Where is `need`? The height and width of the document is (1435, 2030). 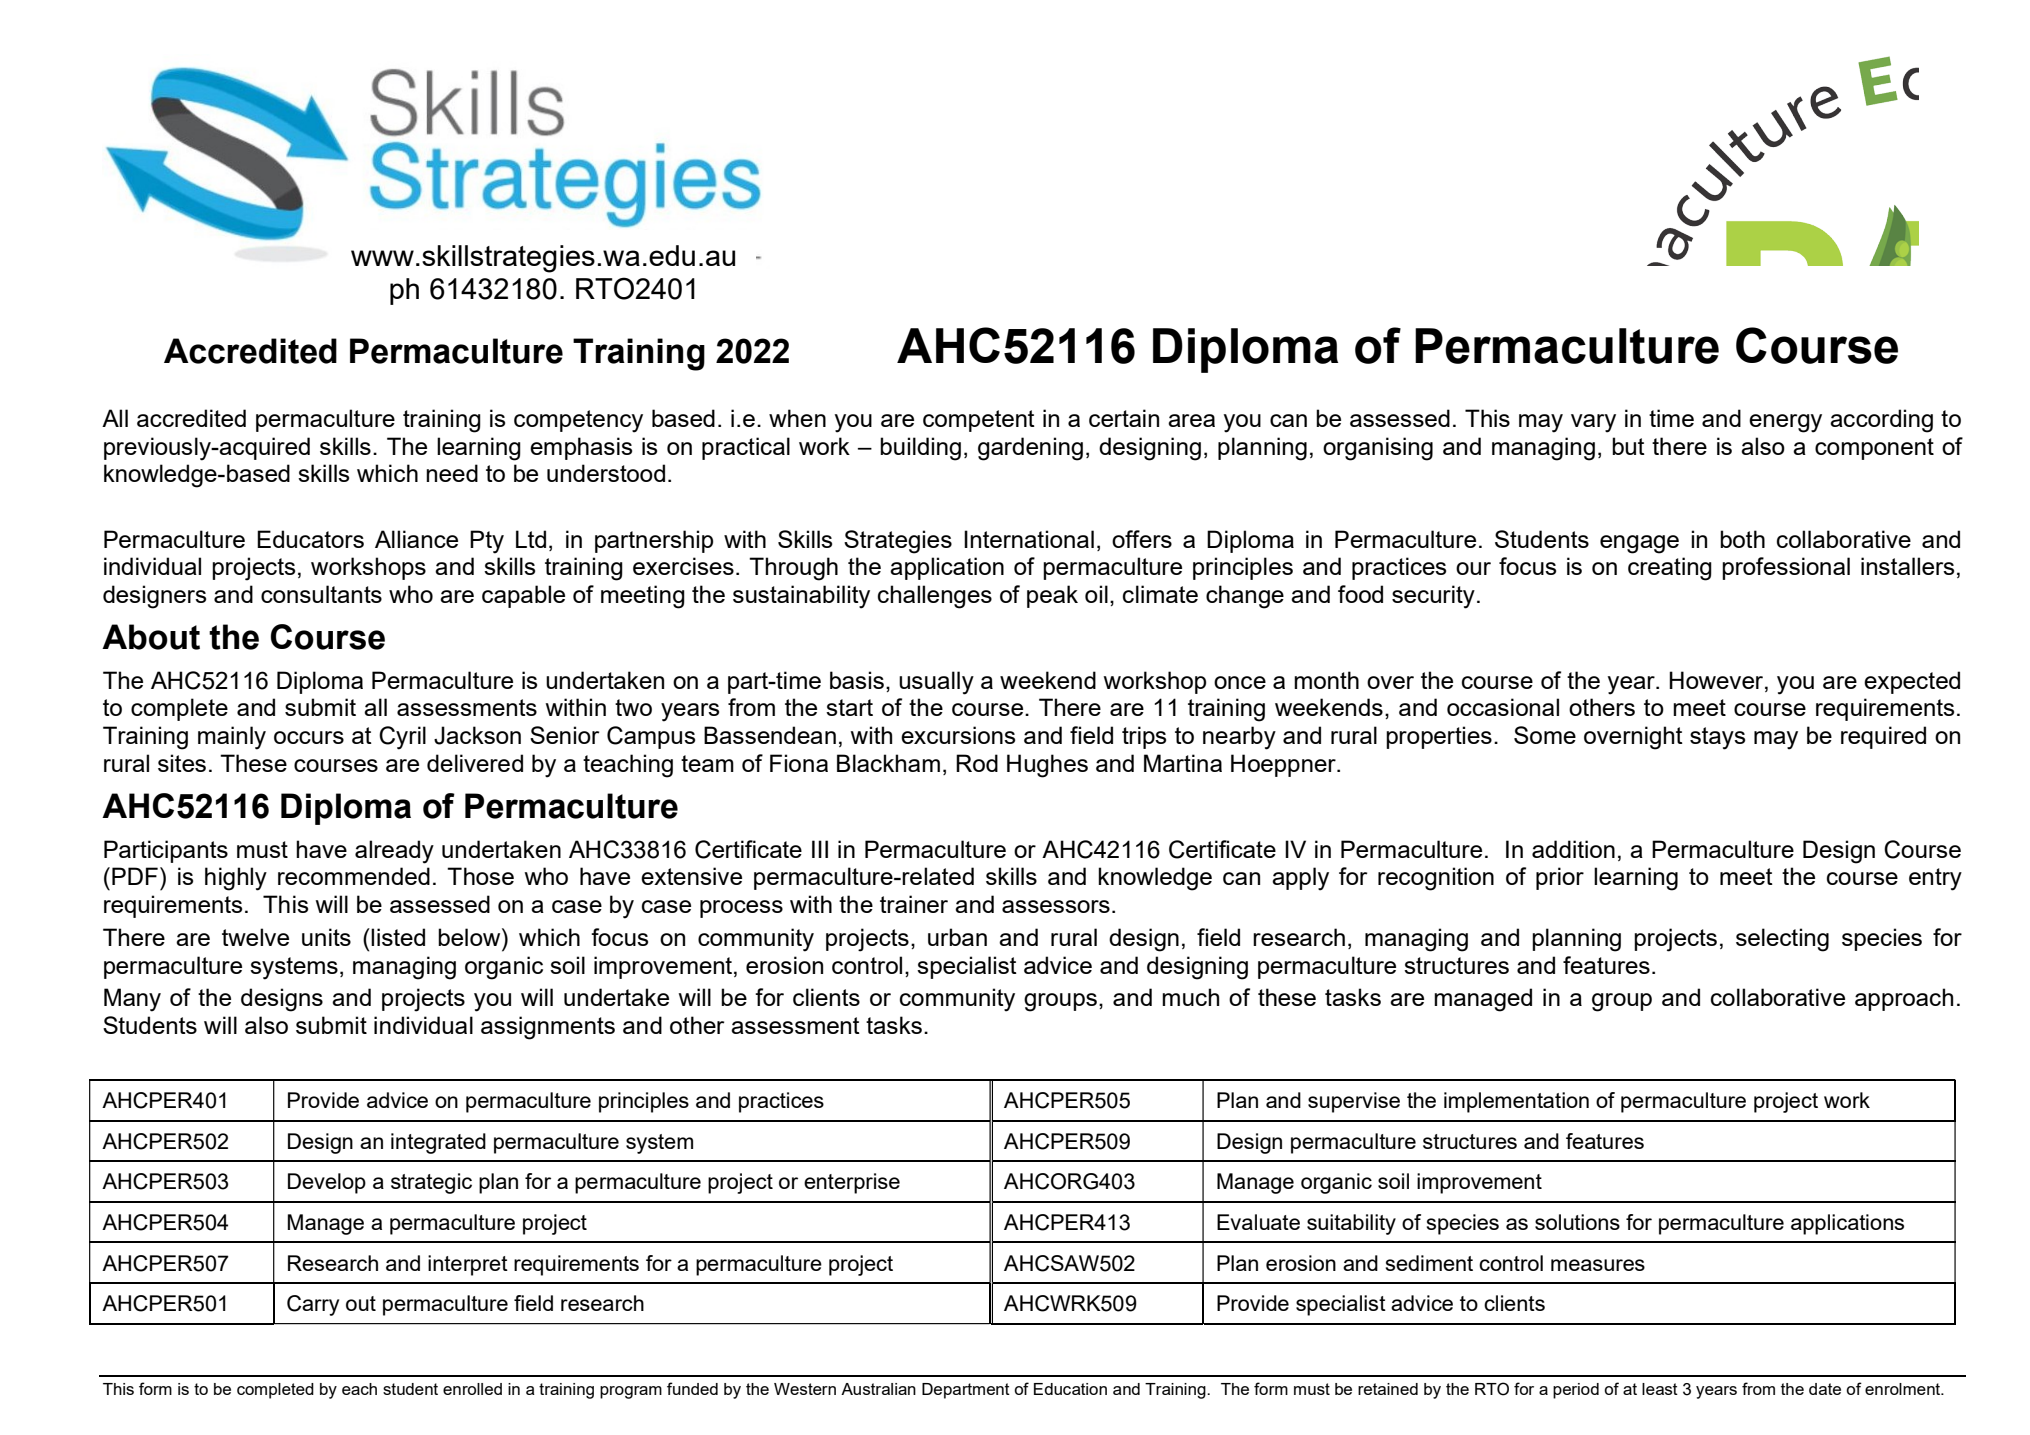 need is located at coordinates (452, 473).
